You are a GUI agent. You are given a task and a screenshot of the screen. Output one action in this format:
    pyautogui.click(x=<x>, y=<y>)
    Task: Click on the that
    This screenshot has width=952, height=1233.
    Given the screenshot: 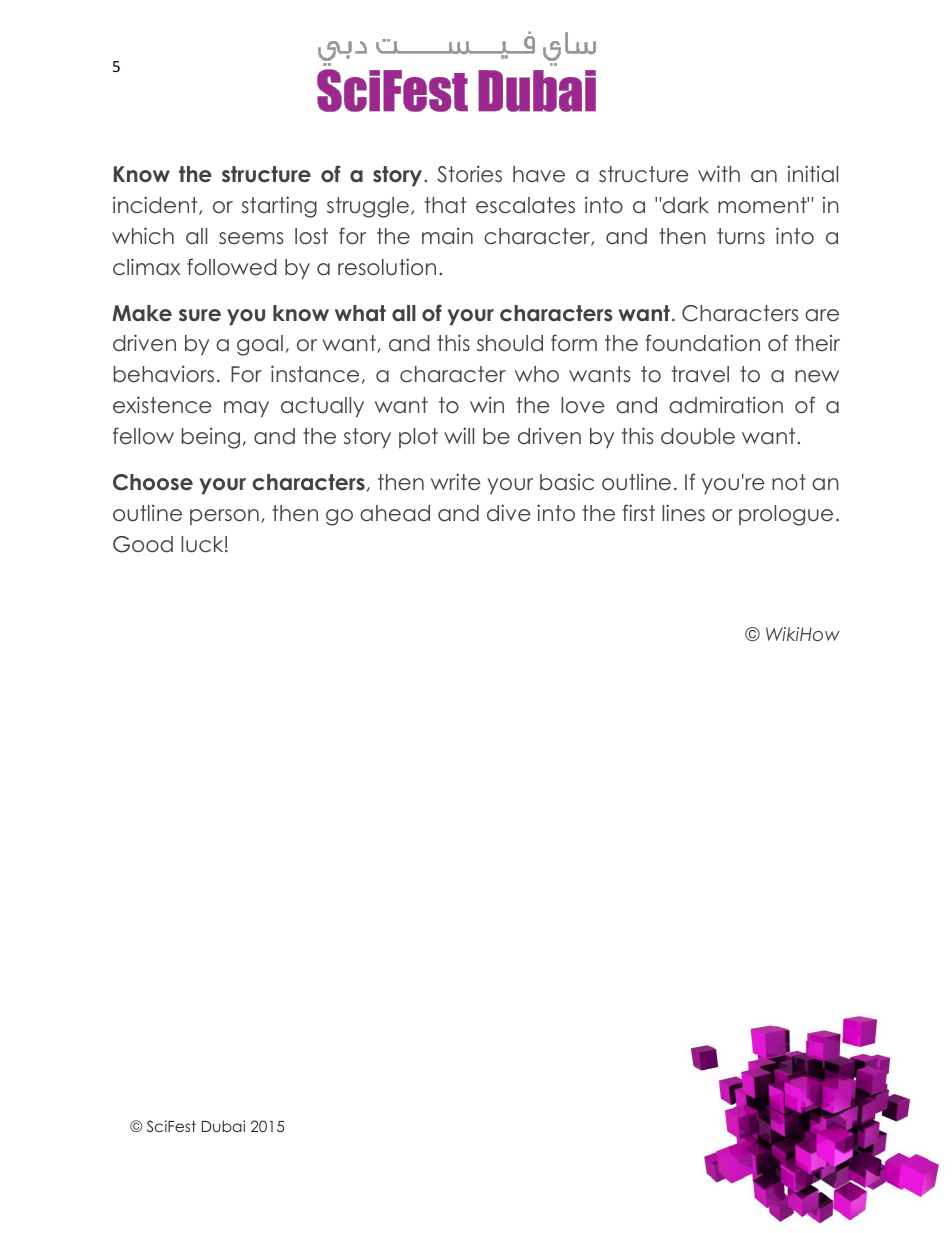 What is the action you would take?
    pyautogui.click(x=445, y=205)
